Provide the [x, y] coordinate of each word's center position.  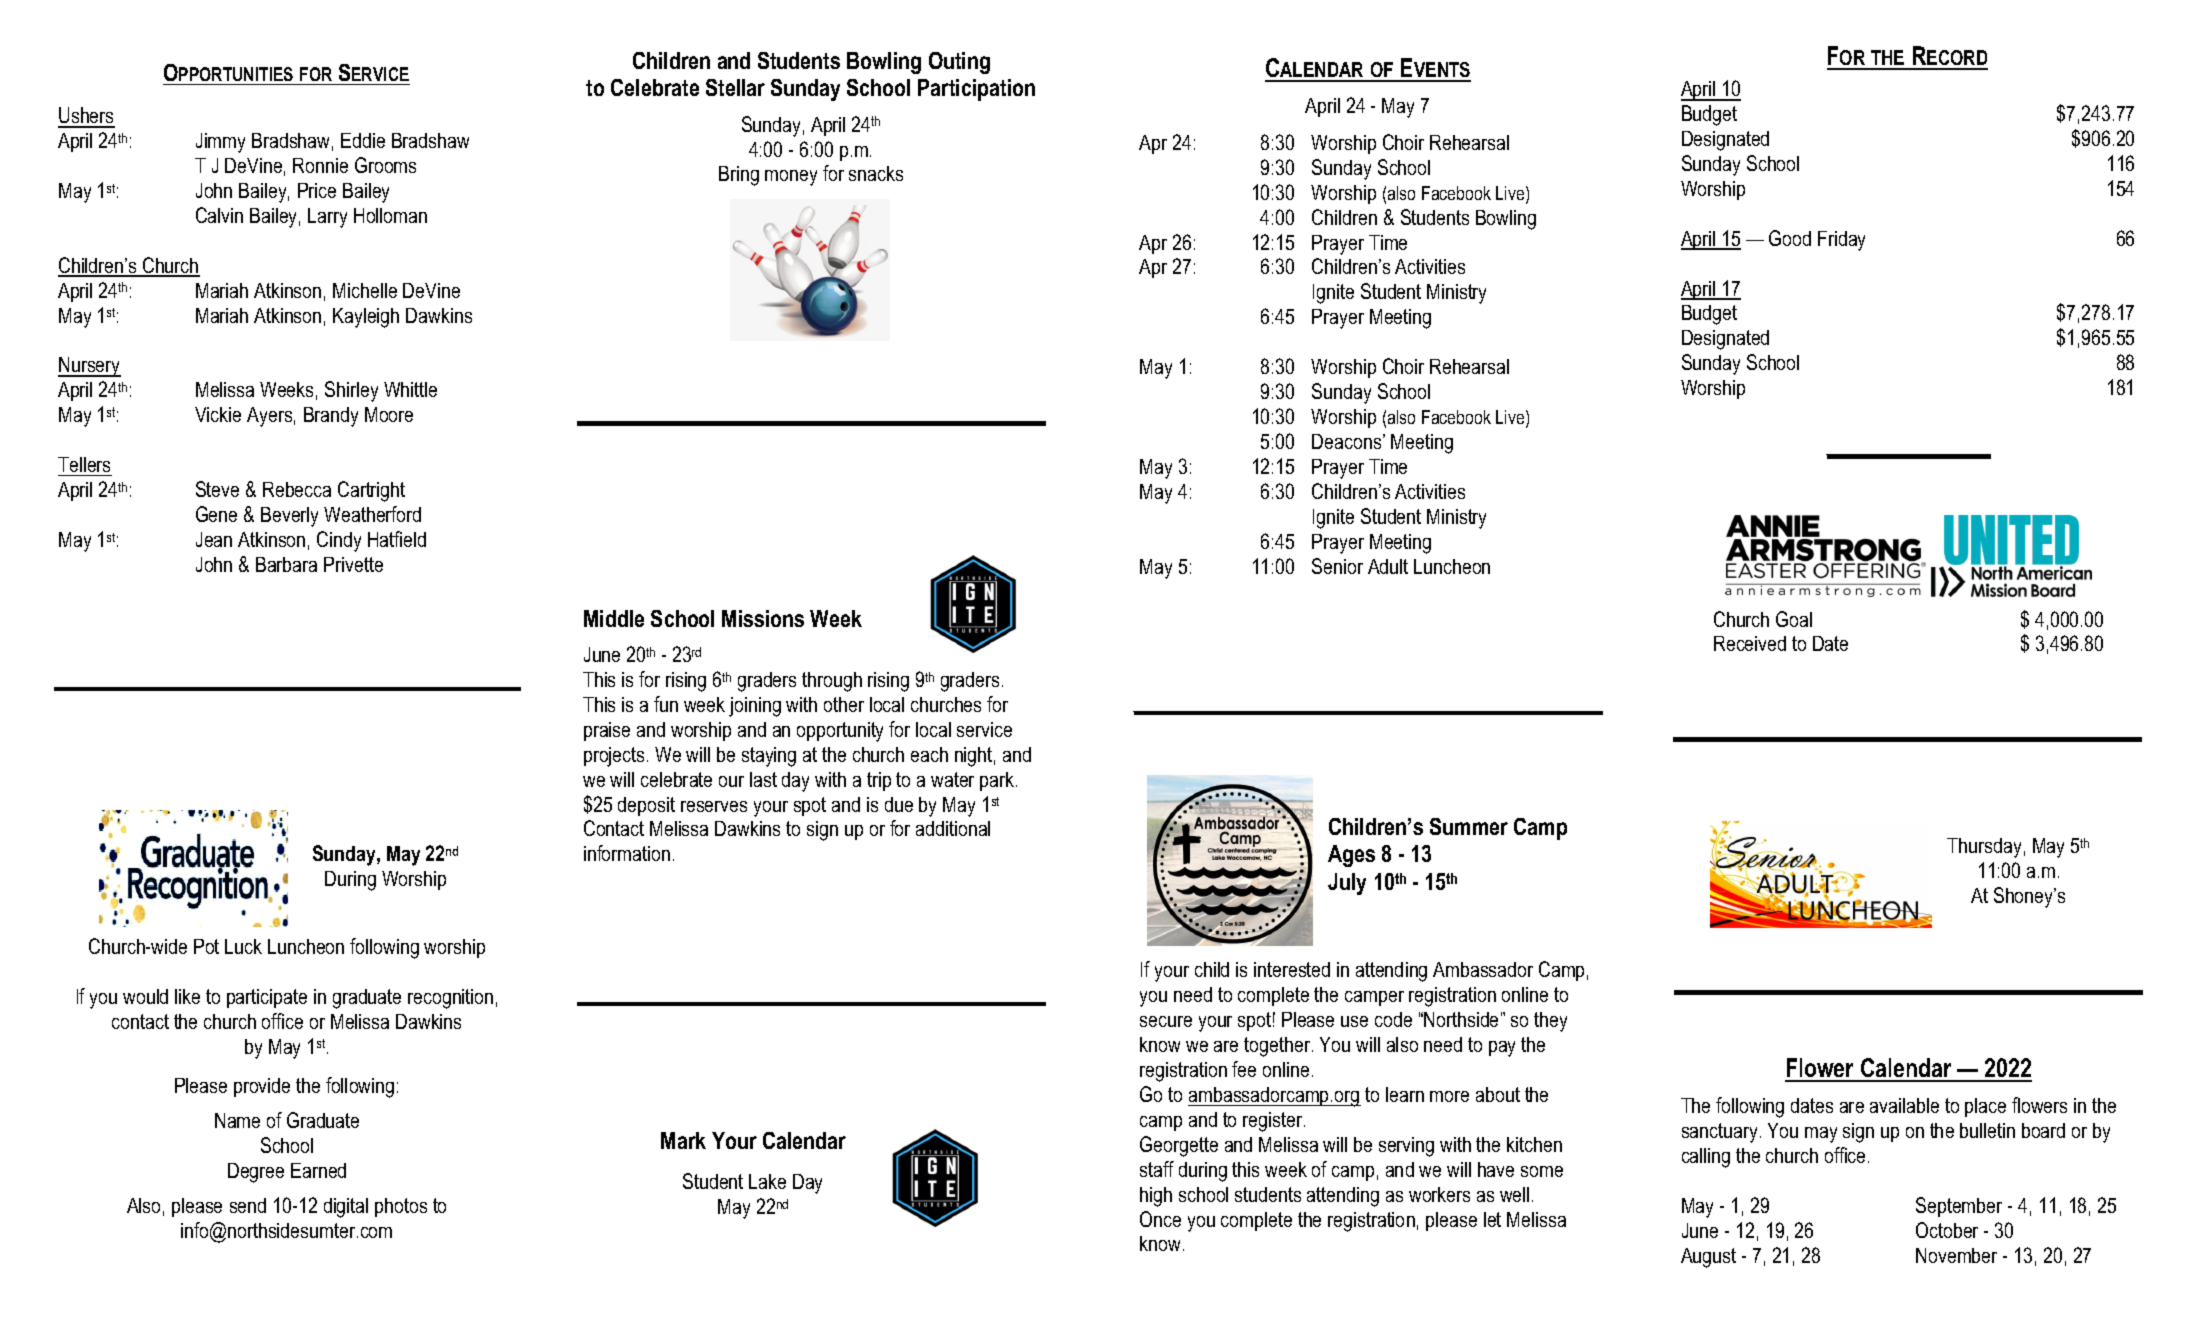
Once [1160, 1219]
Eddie [363, 140]
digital [346, 1208]
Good [1790, 238]
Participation [976, 90]
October [1947, 1230]
